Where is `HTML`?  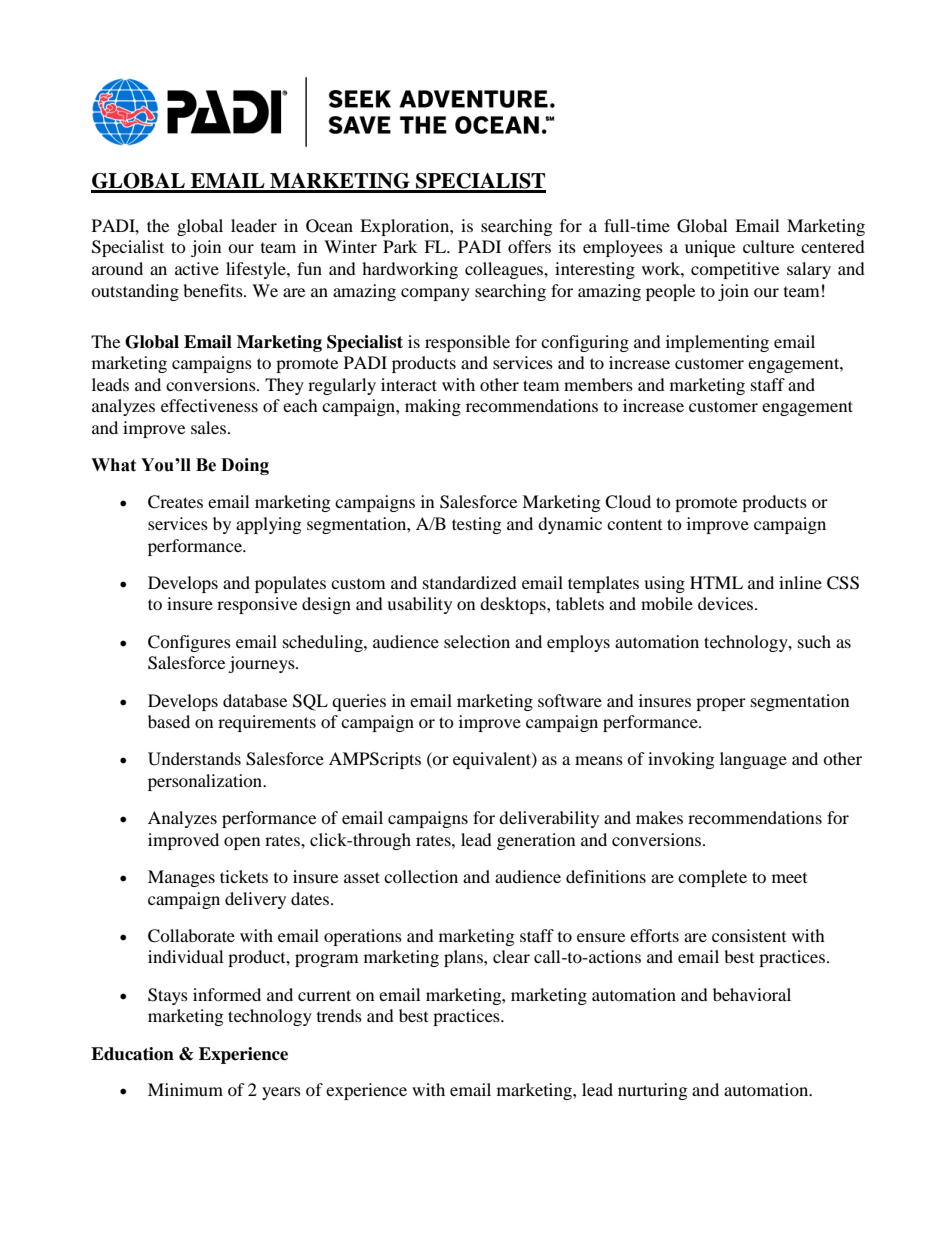
HTML is located at coordinates (716, 582).
